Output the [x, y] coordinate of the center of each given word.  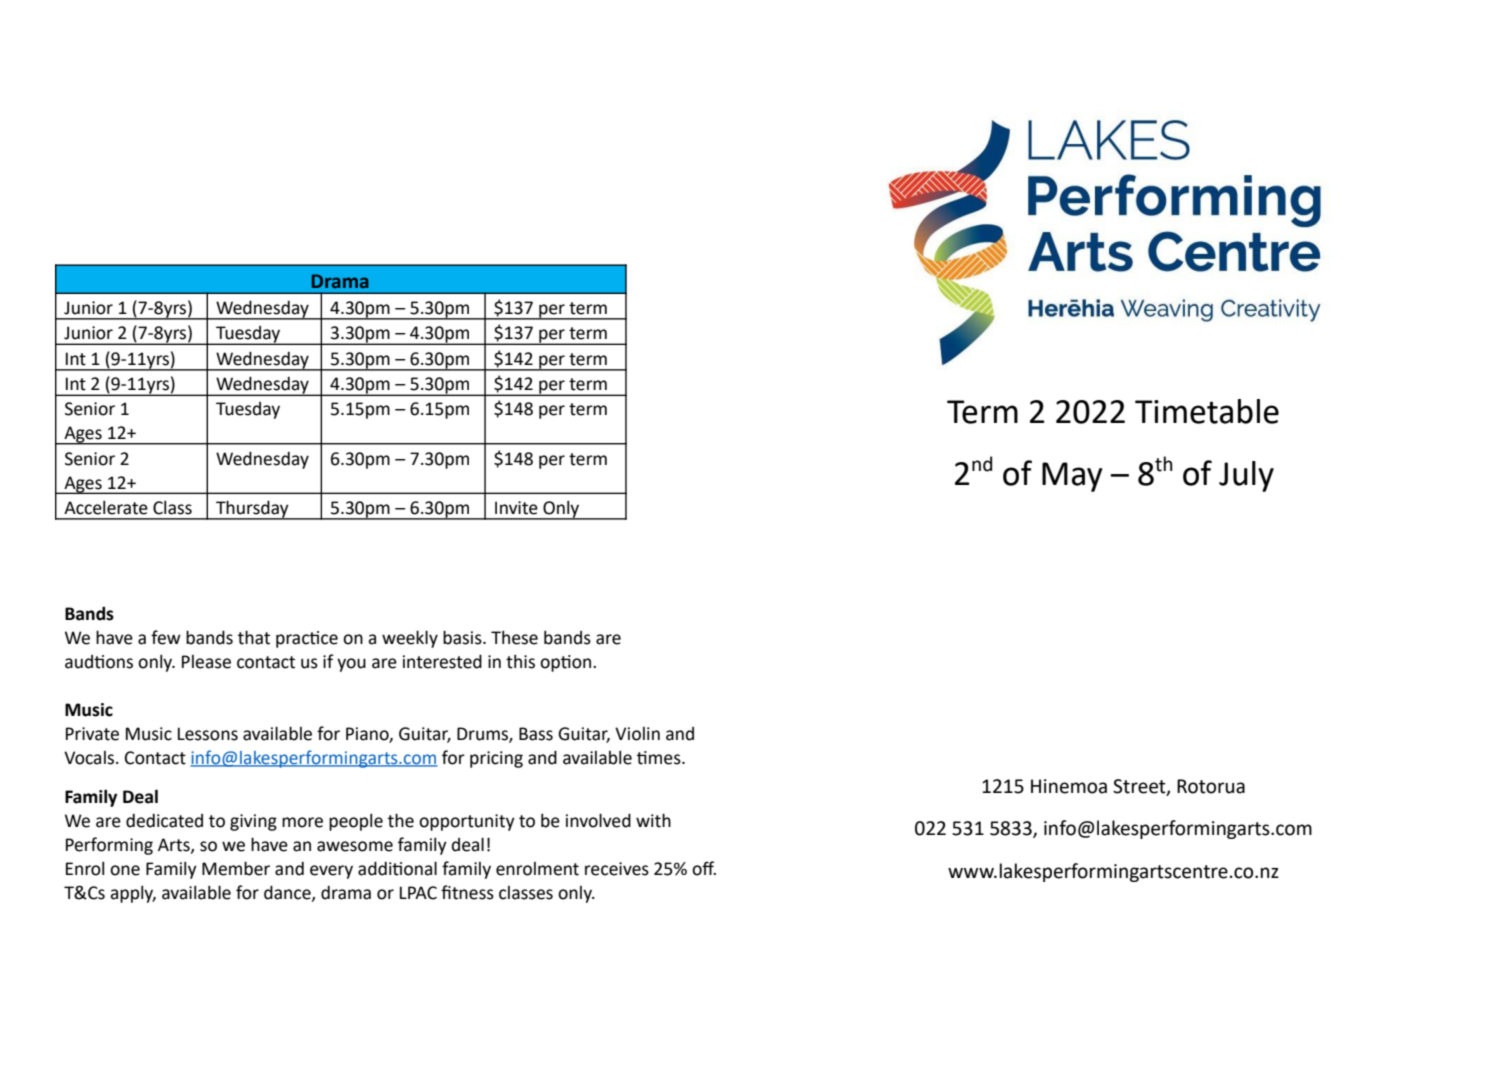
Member [236, 868]
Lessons [208, 734]
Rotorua [1211, 786]
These [514, 637]
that [254, 637]
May [1072, 477]
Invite [516, 508]
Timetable [1207, 411]
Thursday [252, 510]
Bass [536, 734]
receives [617, 869]
